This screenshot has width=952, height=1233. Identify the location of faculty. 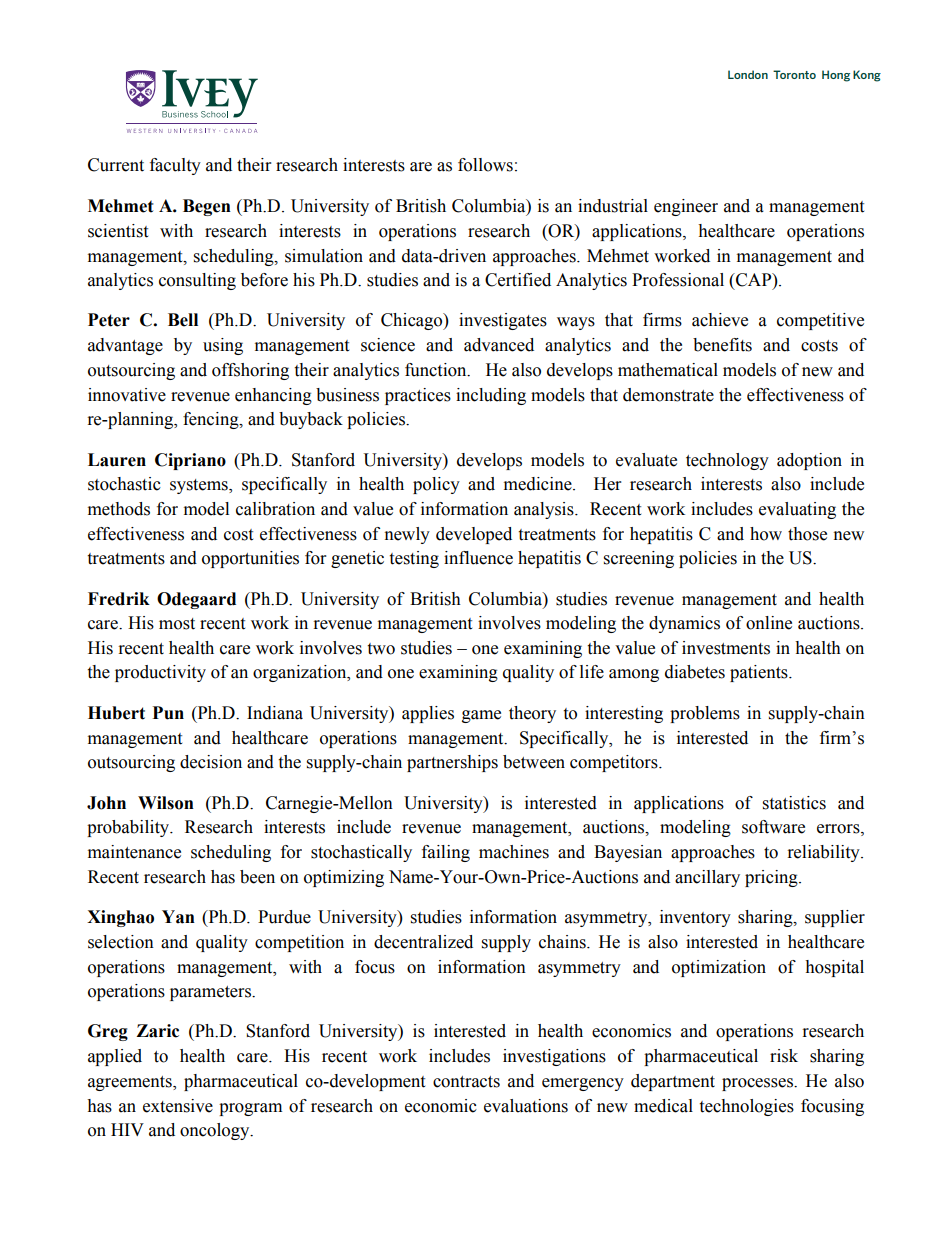
(175, 166).
